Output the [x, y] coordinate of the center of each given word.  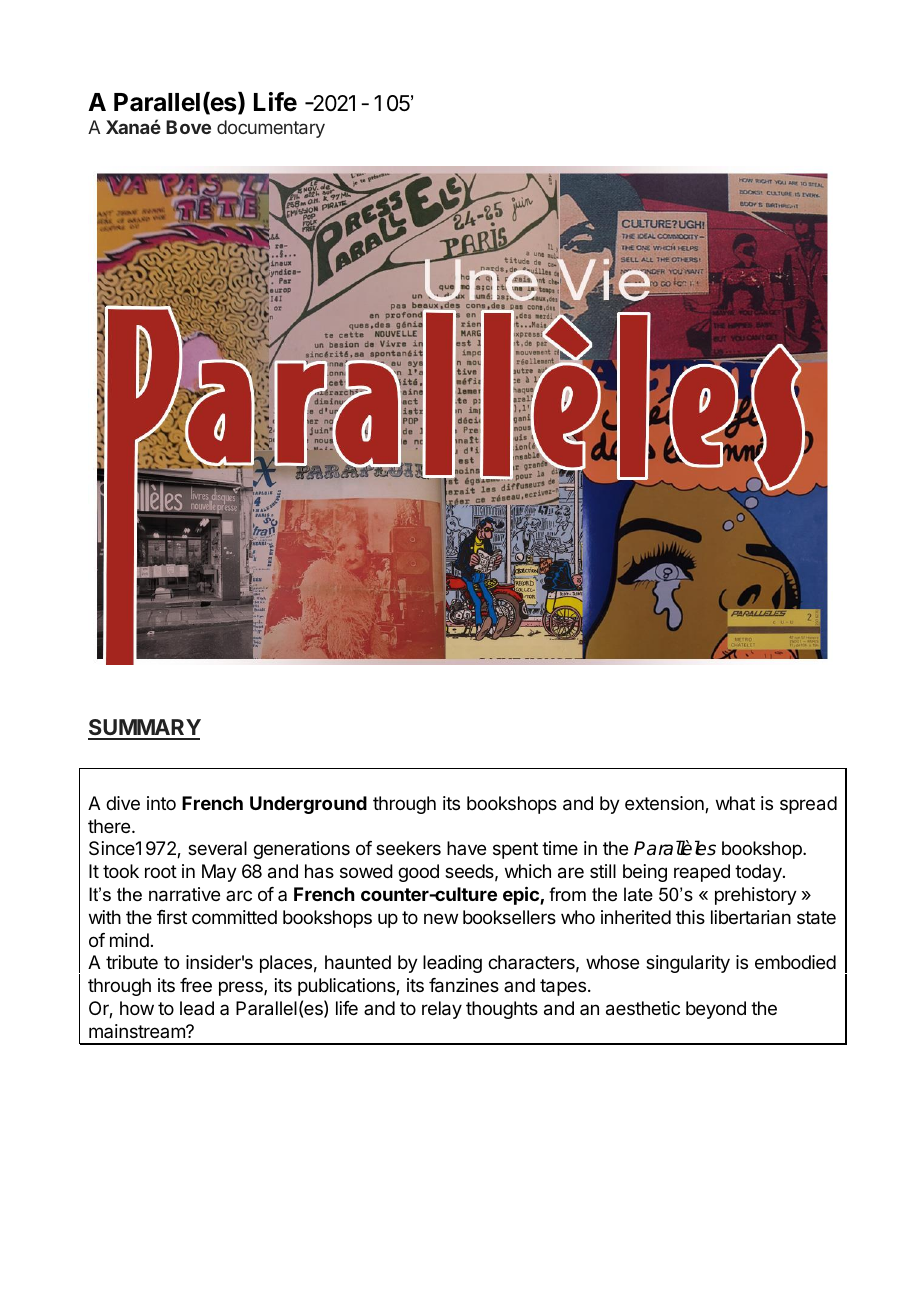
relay [442, 1010]
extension [665, 804]
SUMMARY [144, 729]
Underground [308, 805]
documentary [271, 129]
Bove [188, 127]
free [196, 985]
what [735, 803]
